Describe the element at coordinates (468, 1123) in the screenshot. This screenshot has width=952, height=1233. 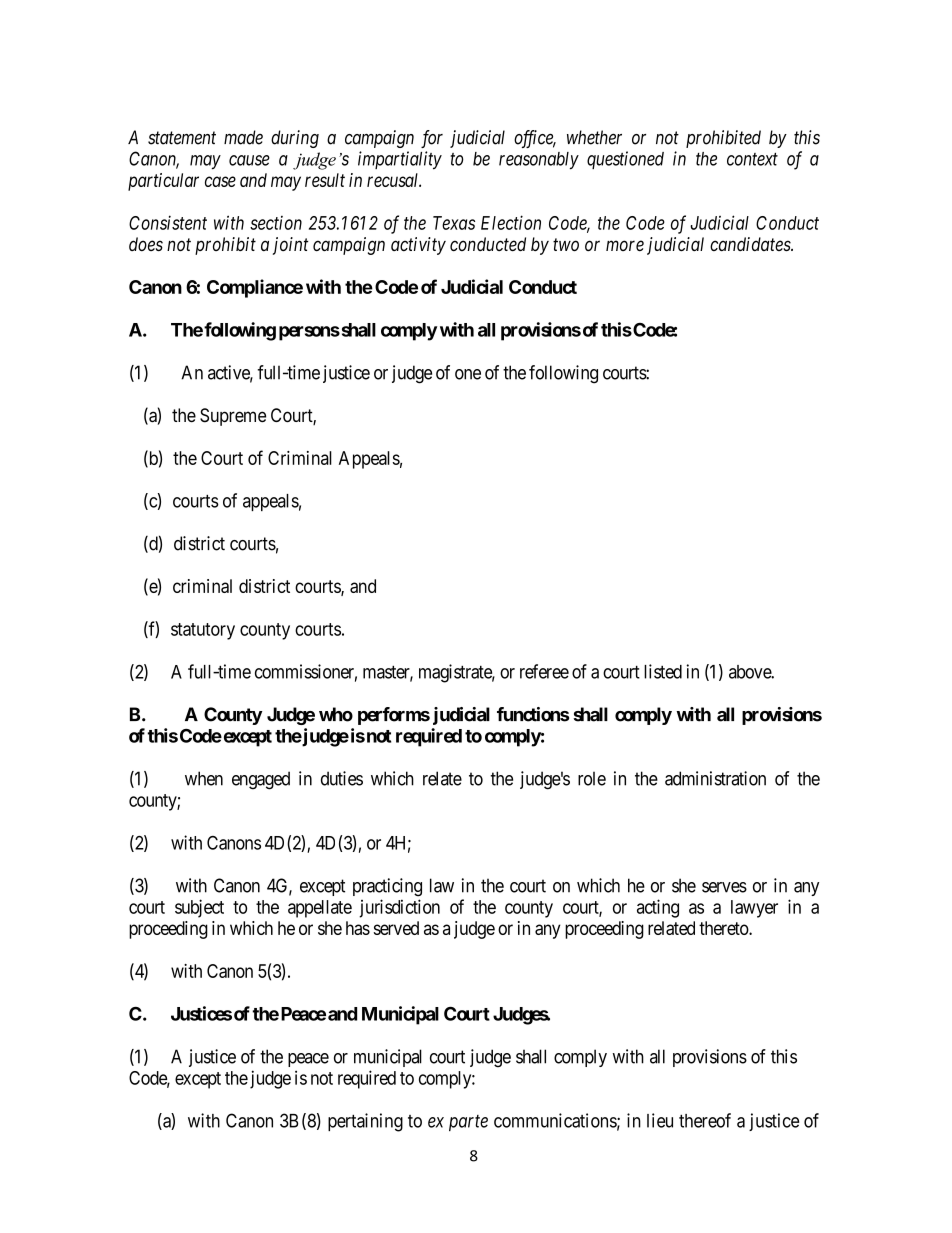
I see `parte` at that location.
